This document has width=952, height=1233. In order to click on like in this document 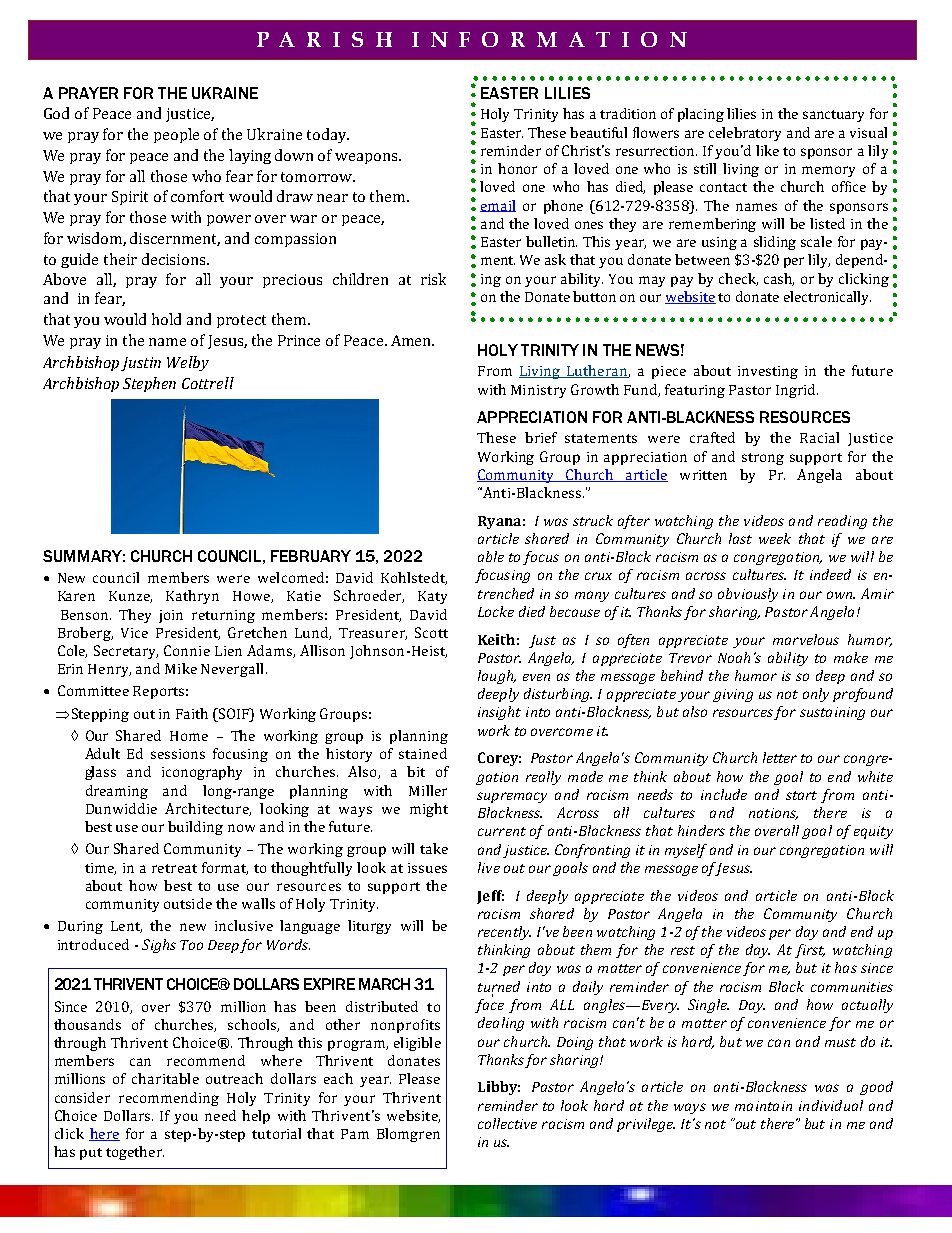, I will do `click(767, 150)`.
